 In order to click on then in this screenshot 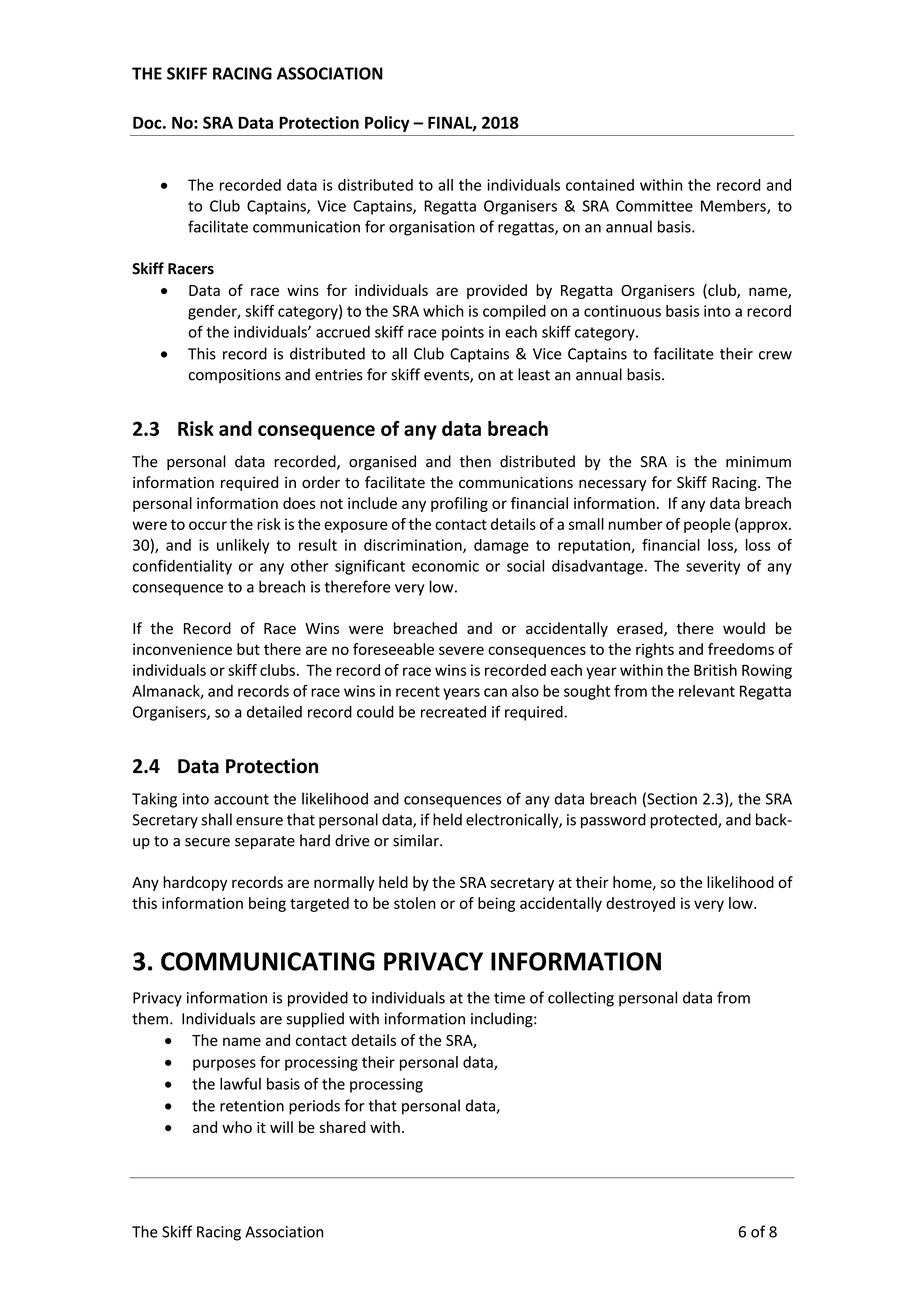, I will do `click(475, 461)`.
